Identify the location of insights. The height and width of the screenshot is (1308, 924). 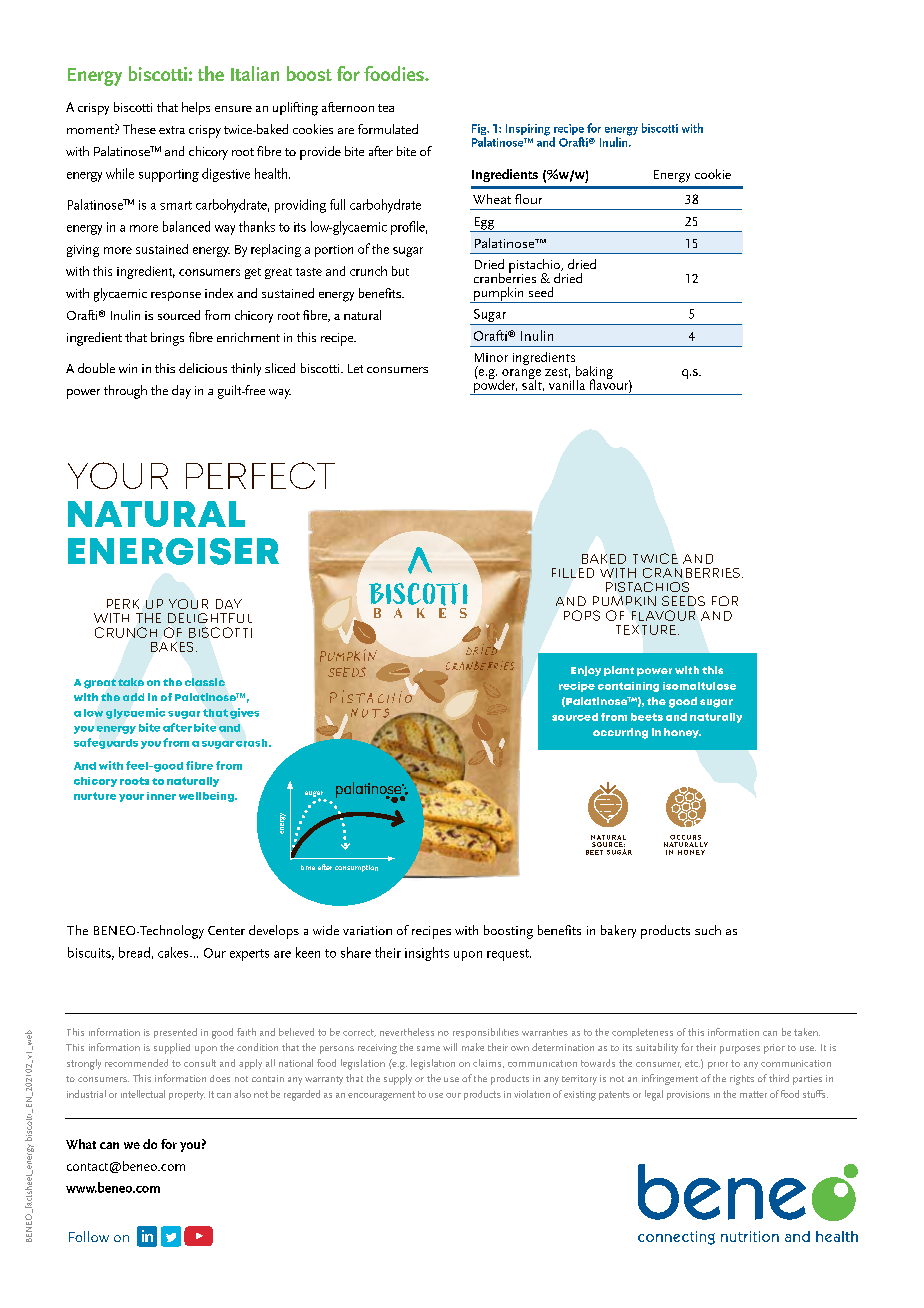
(427, 954).
